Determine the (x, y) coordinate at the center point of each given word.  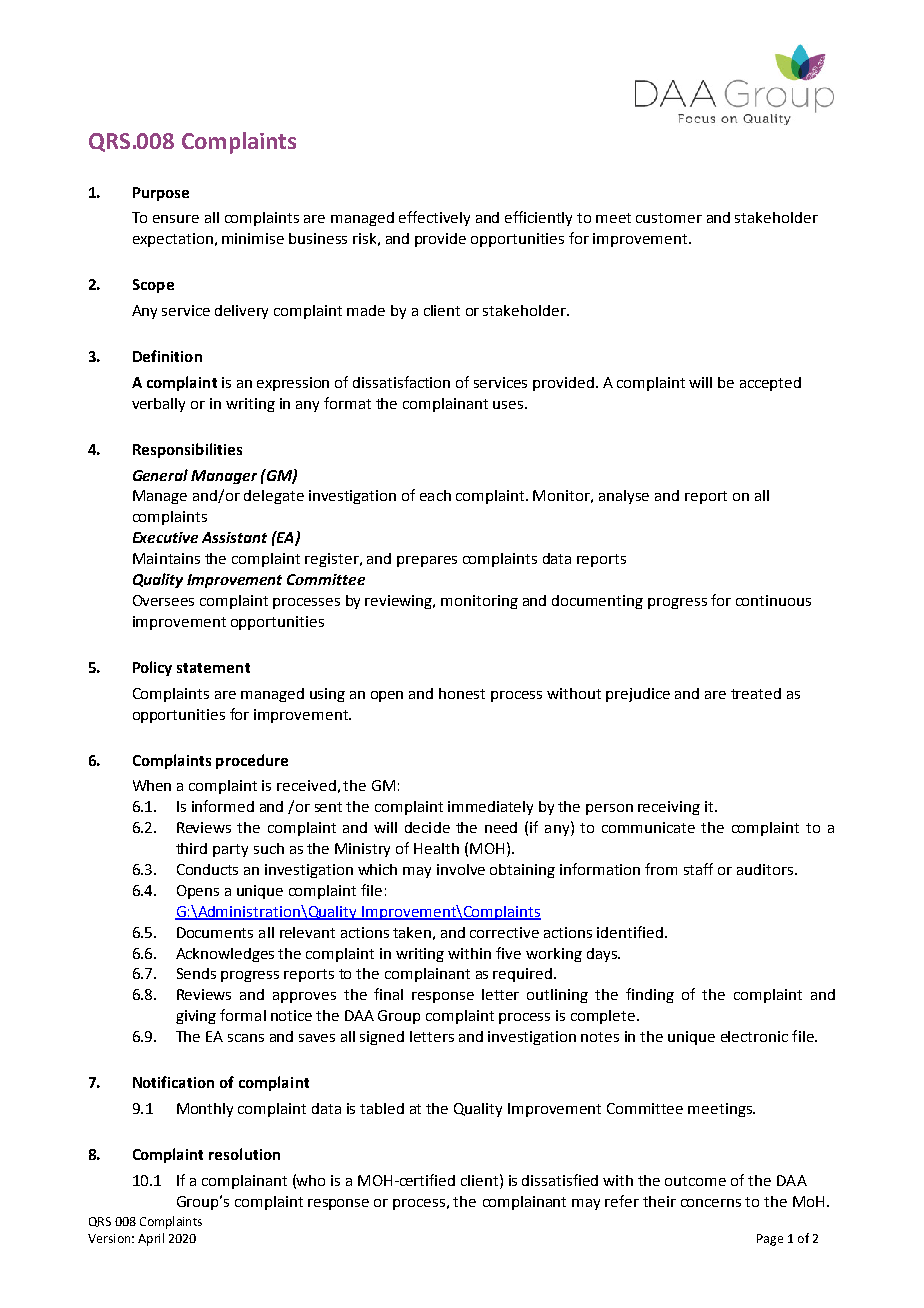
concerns (711, 1203)
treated (756, 693)
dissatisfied (560, 1180)
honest (462, 693)
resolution (244, 1154)
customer (669, 218)
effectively (434, 218)
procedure (252, 761)
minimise (253, 238)
